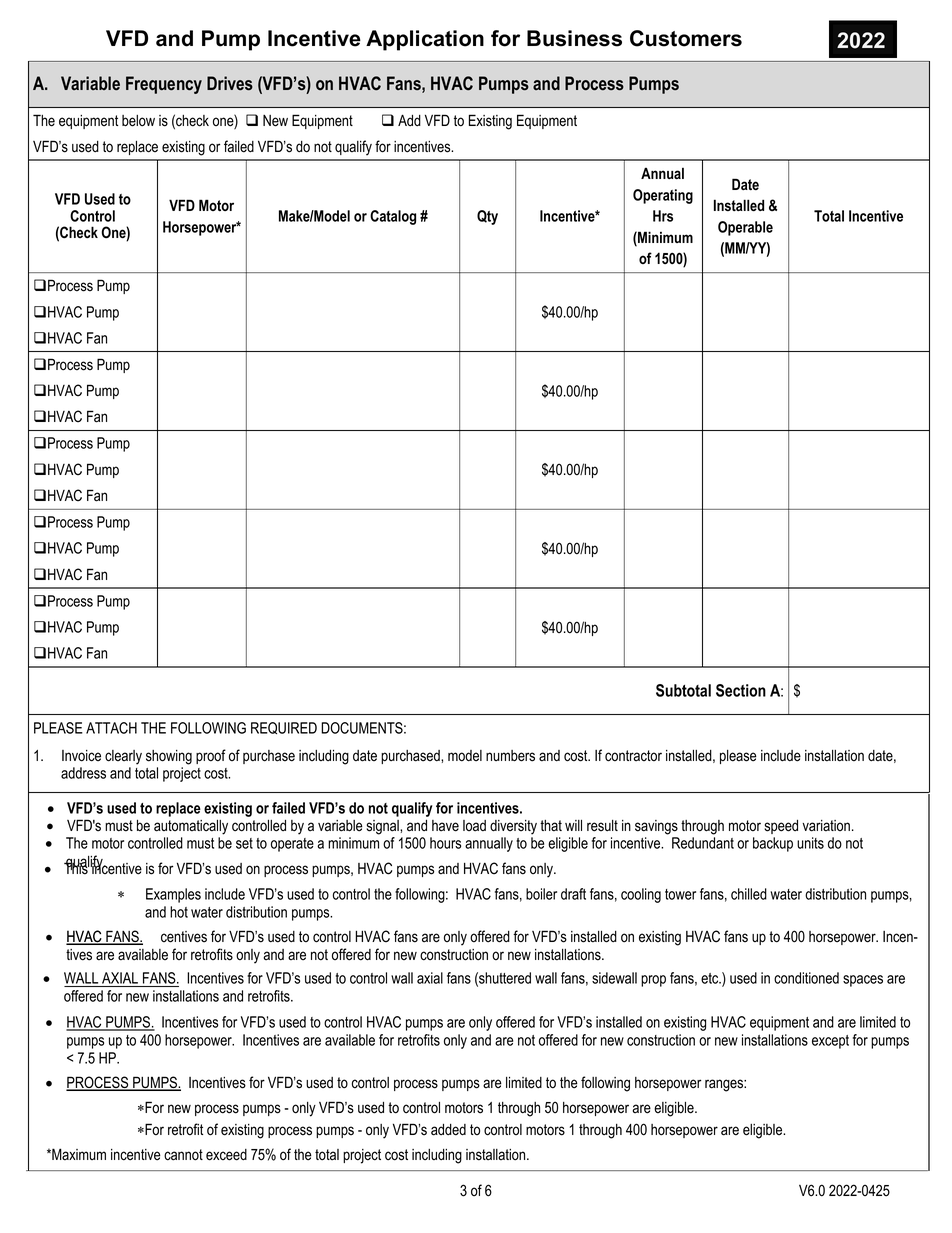 Image resolution: width=952 pixels, height=1233 pixels. What do you see at coordinates (169, 757) in the screenshot?
I see `showing` at bounding box center [169, 757].
